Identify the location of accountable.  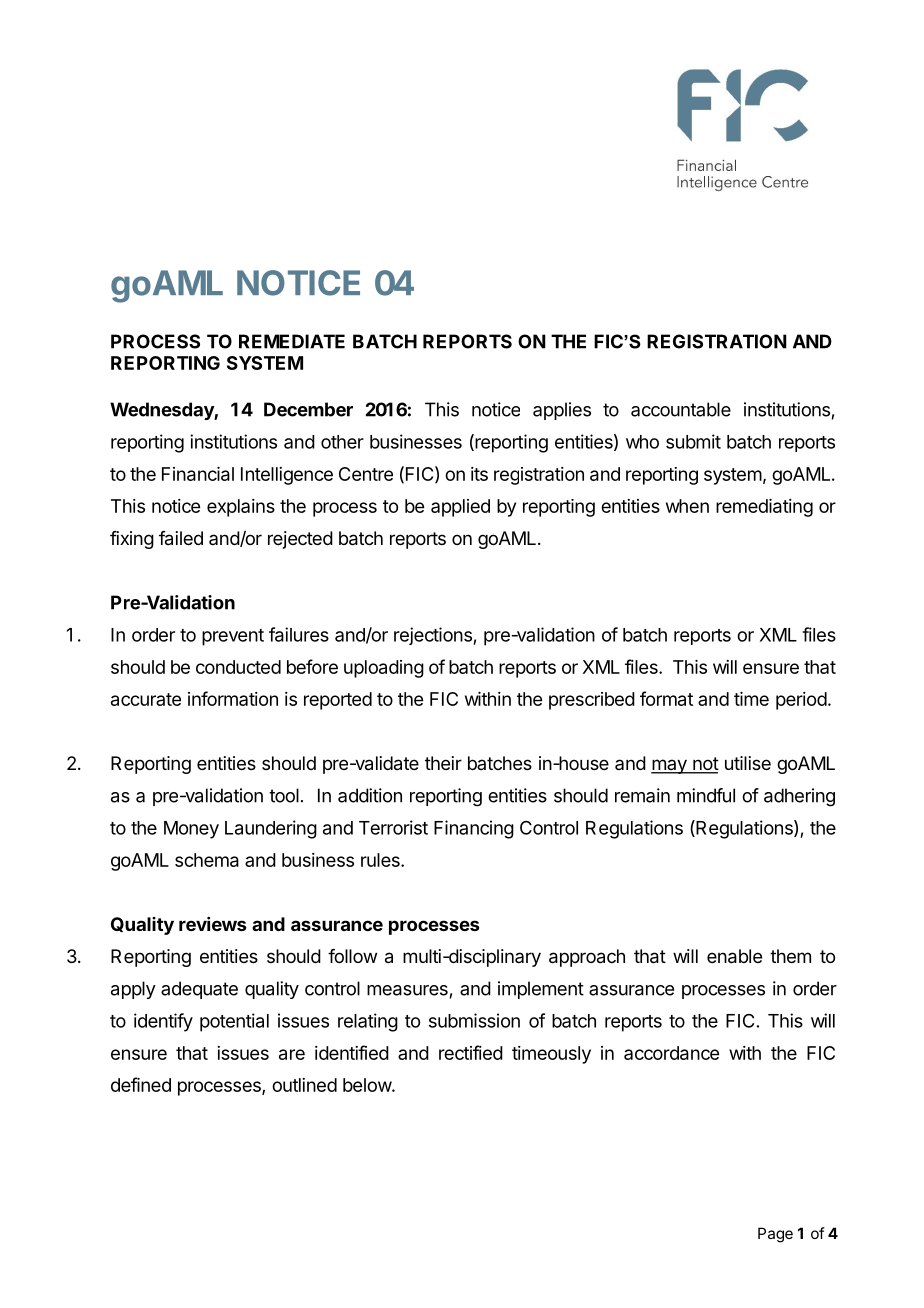
(681, 409).
